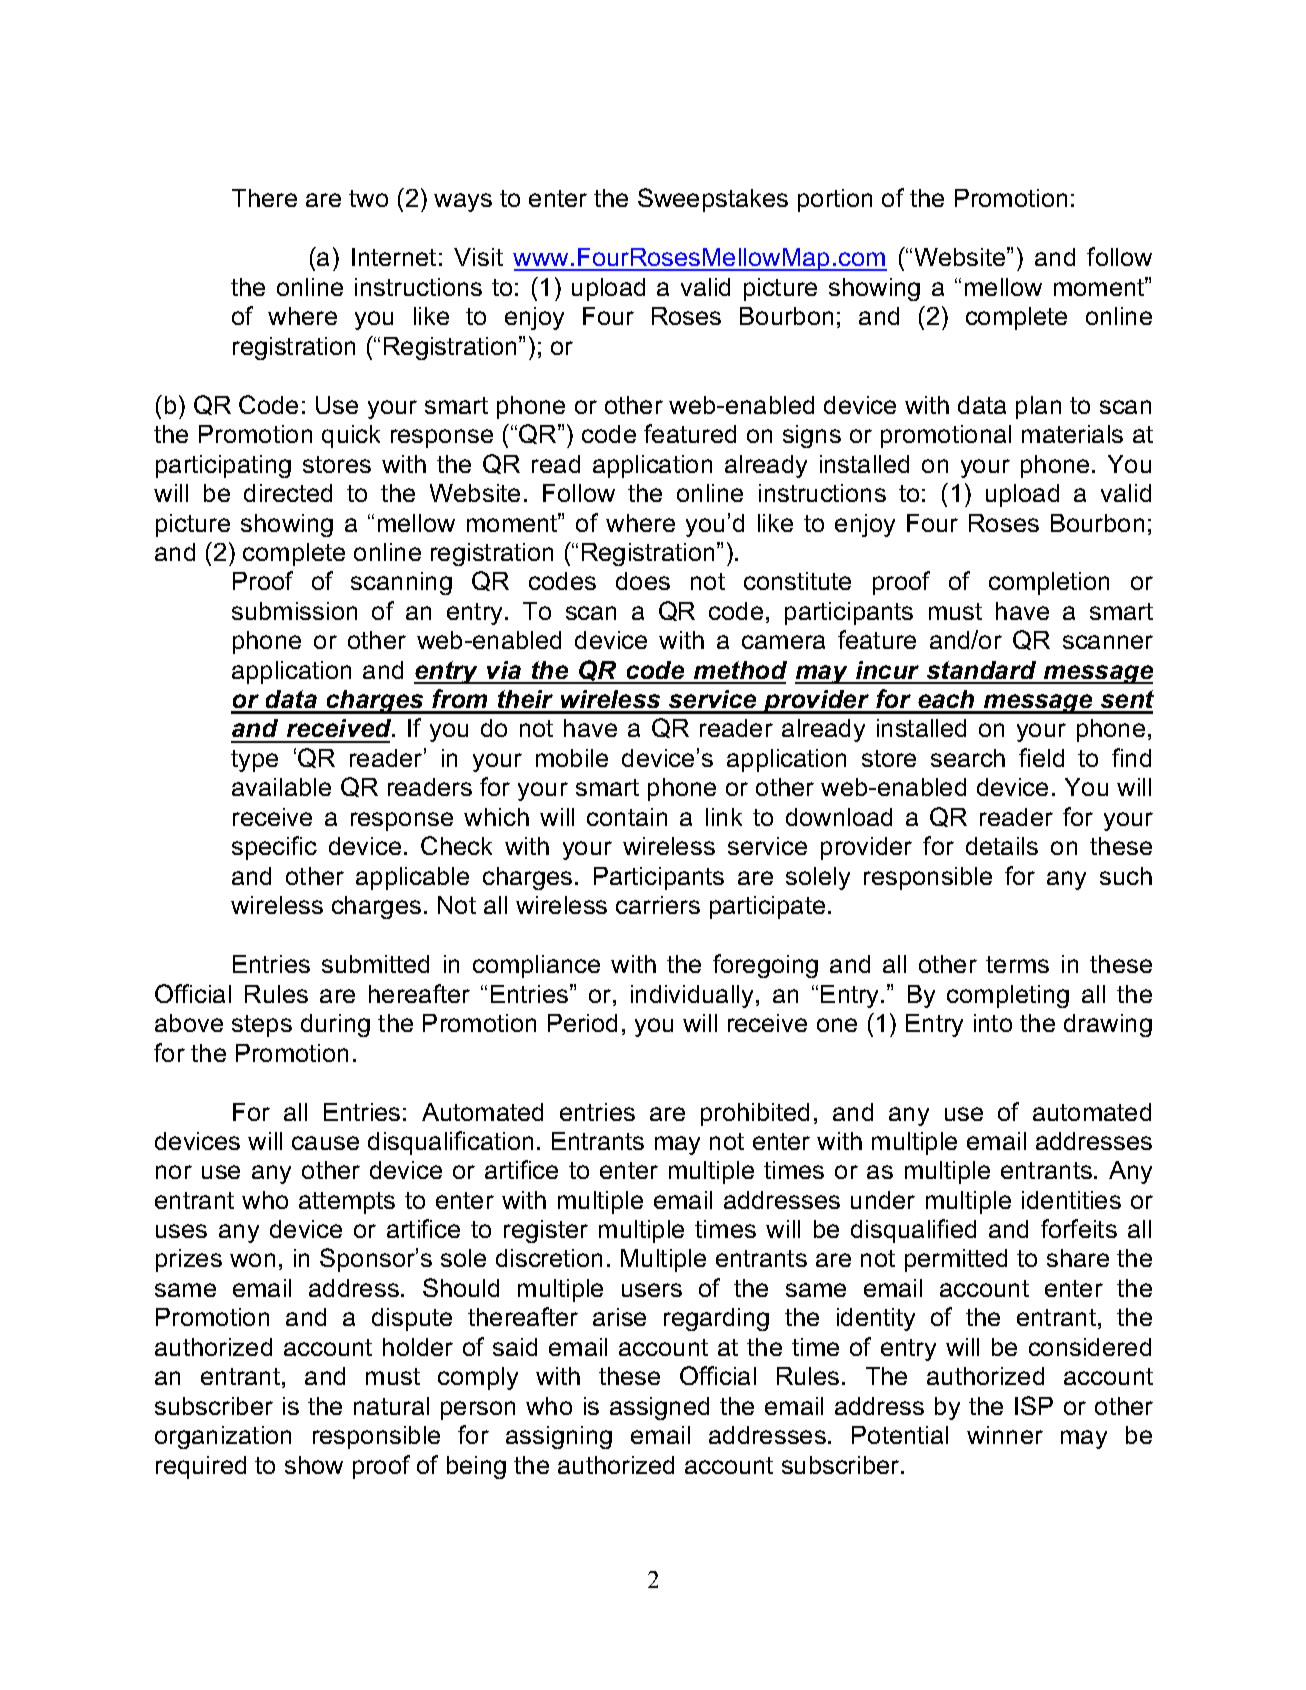 The height and width of the document is (1690, 1306). Describe the element at coordinates (223, 1437) in the document. I see `organization` at that location.
